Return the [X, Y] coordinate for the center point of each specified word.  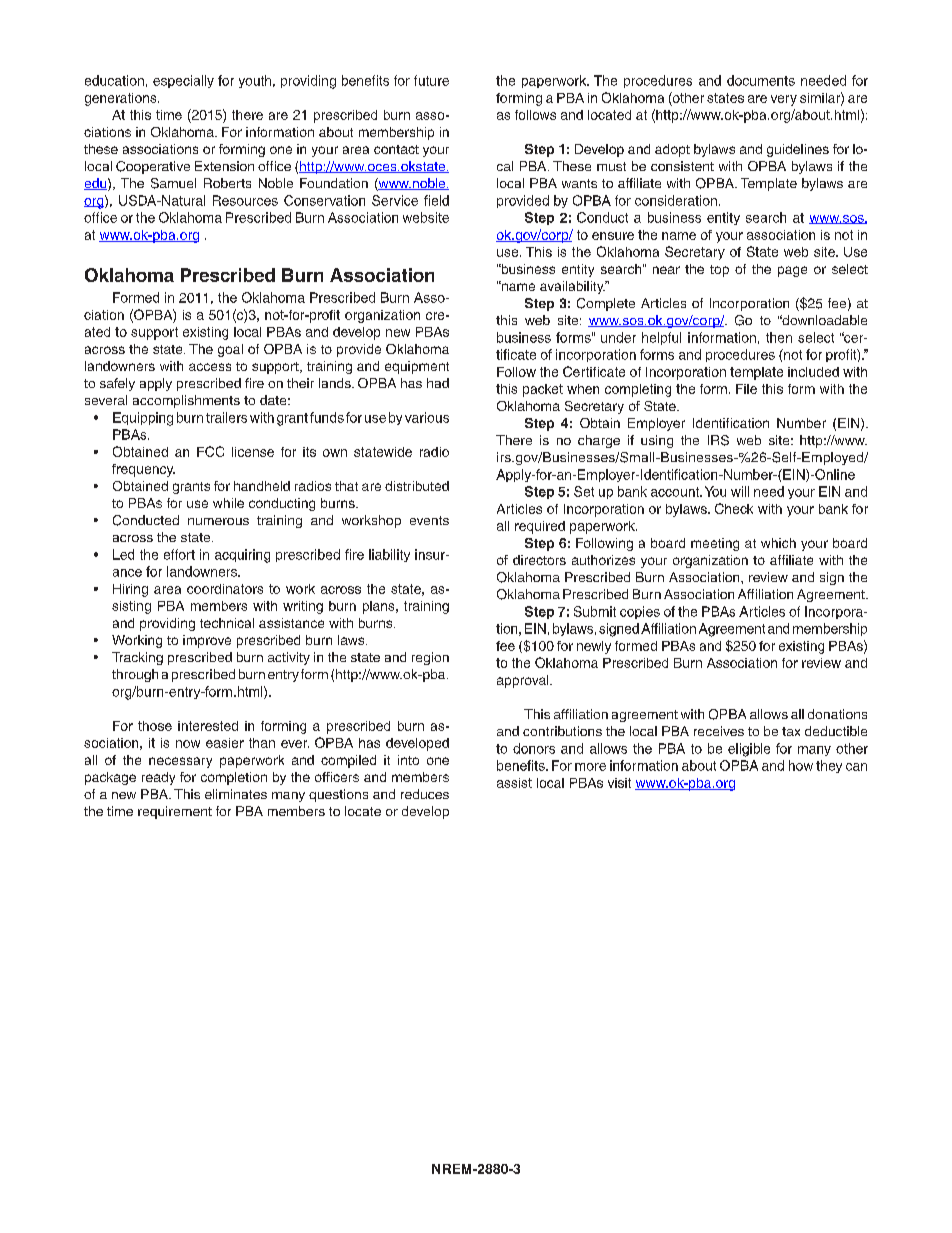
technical [227, 623]
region [430, 658]
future [431, 80]
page [792, 271]
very [784, 100]
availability [573, 287]
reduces [425, 794]
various [427, 417]
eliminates [236, 794]
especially [183, 81]
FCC [210, 451]
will [740, 491]
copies [640, 612]
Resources [245, 200]
